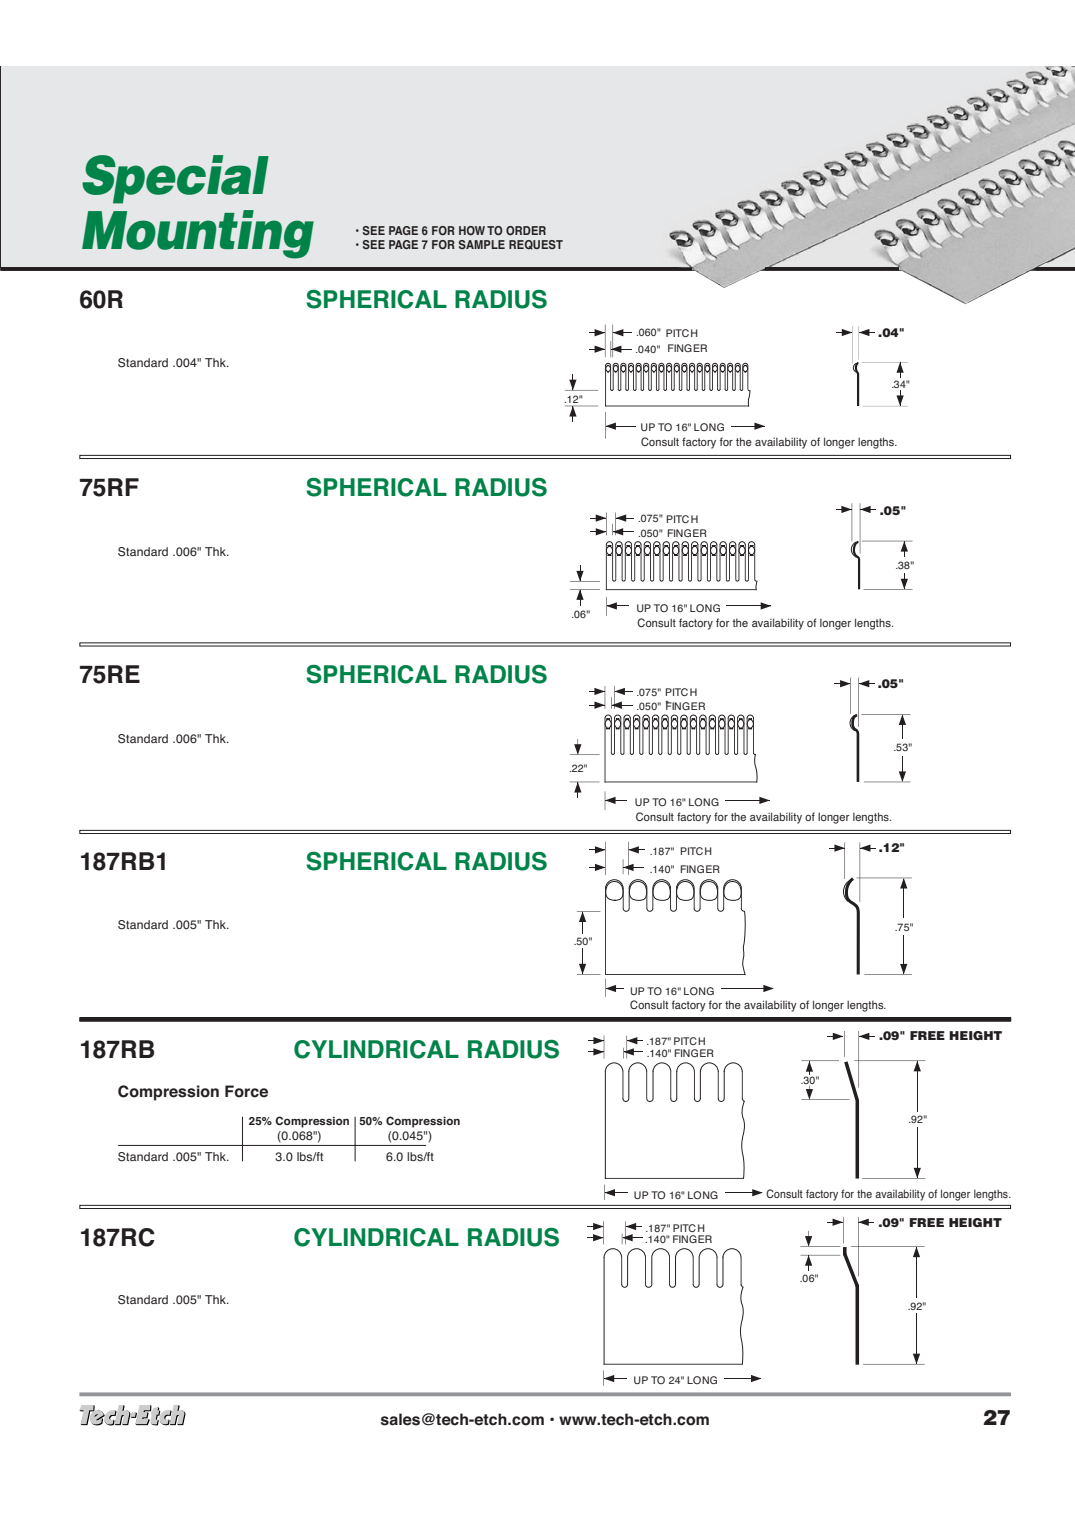  What do you see at coordinates (482, 244) in the page?
I see `SAMPLE` at bounding box center [482, 244].
